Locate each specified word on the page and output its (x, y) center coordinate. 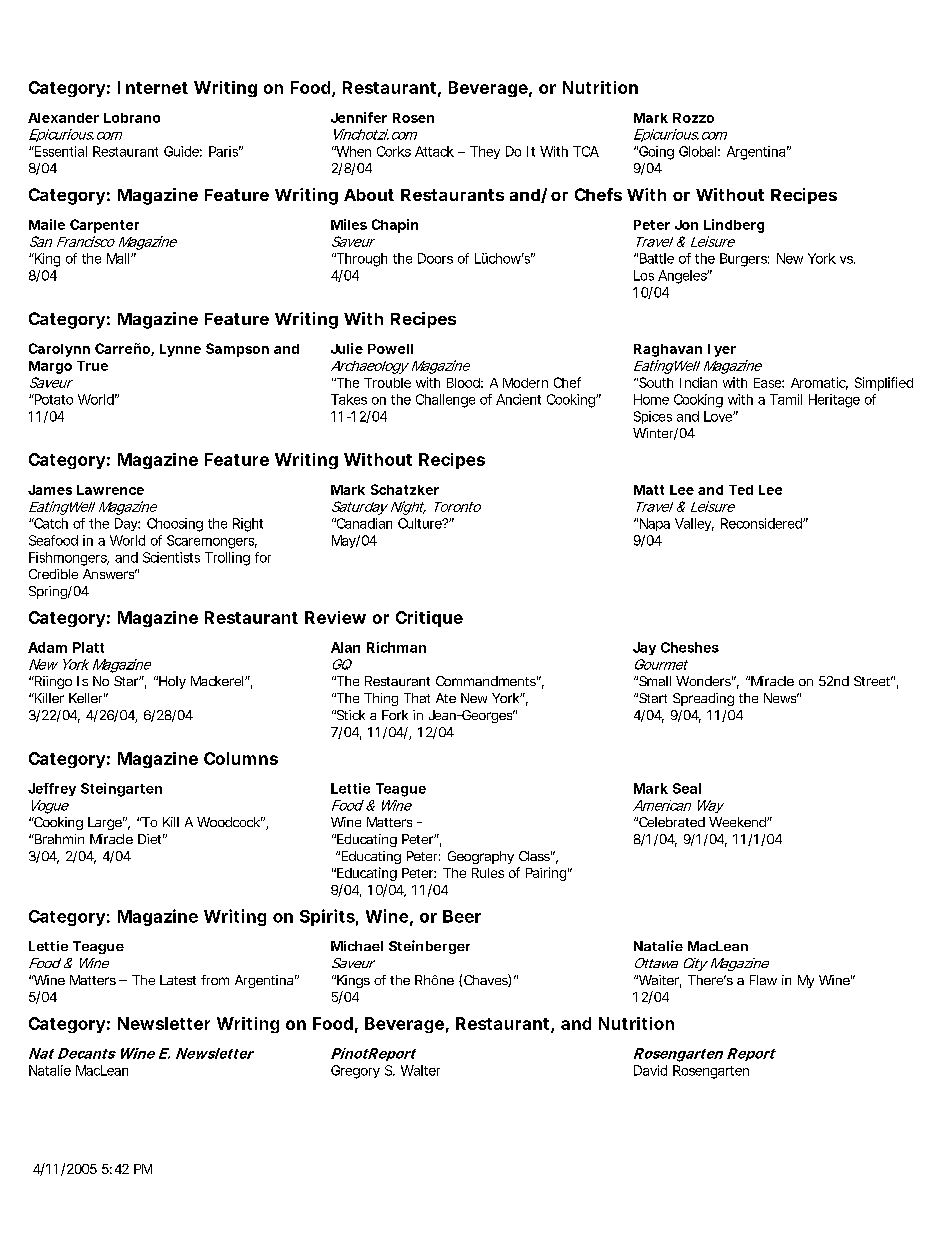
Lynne (180, 350)
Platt (88, 647)
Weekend (738, 822)
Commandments (487, 681)
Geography (481, 857)
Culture (421, 523)
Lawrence (110, 490)
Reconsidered (762, 523)
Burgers (744, 260)
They (485, 152)
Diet (151, 839)
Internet (153, 87)
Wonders (704, 681)
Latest (178, 980)
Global (697, 151)
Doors (435, 258)
